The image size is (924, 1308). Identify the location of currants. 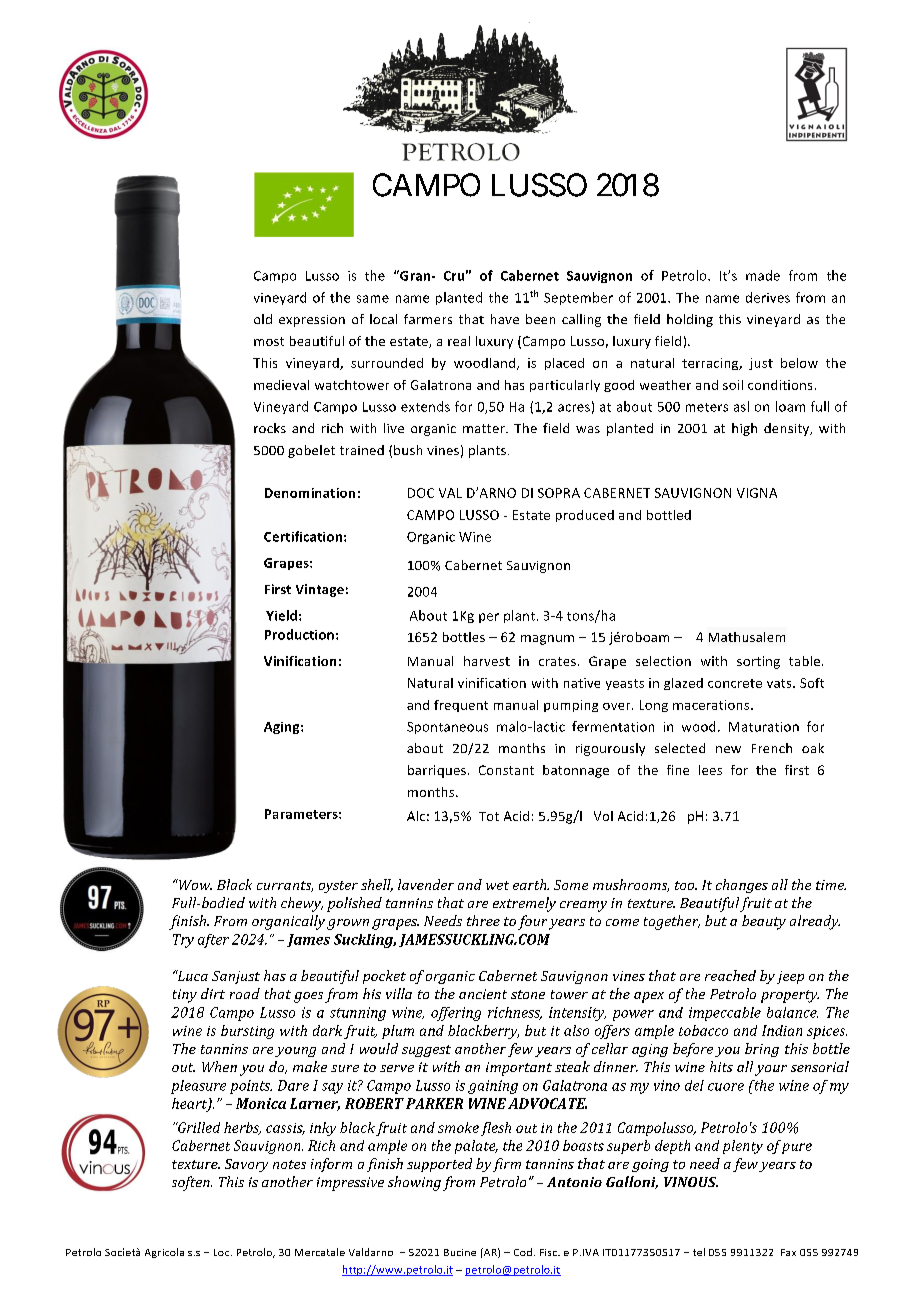
(285, 886).
